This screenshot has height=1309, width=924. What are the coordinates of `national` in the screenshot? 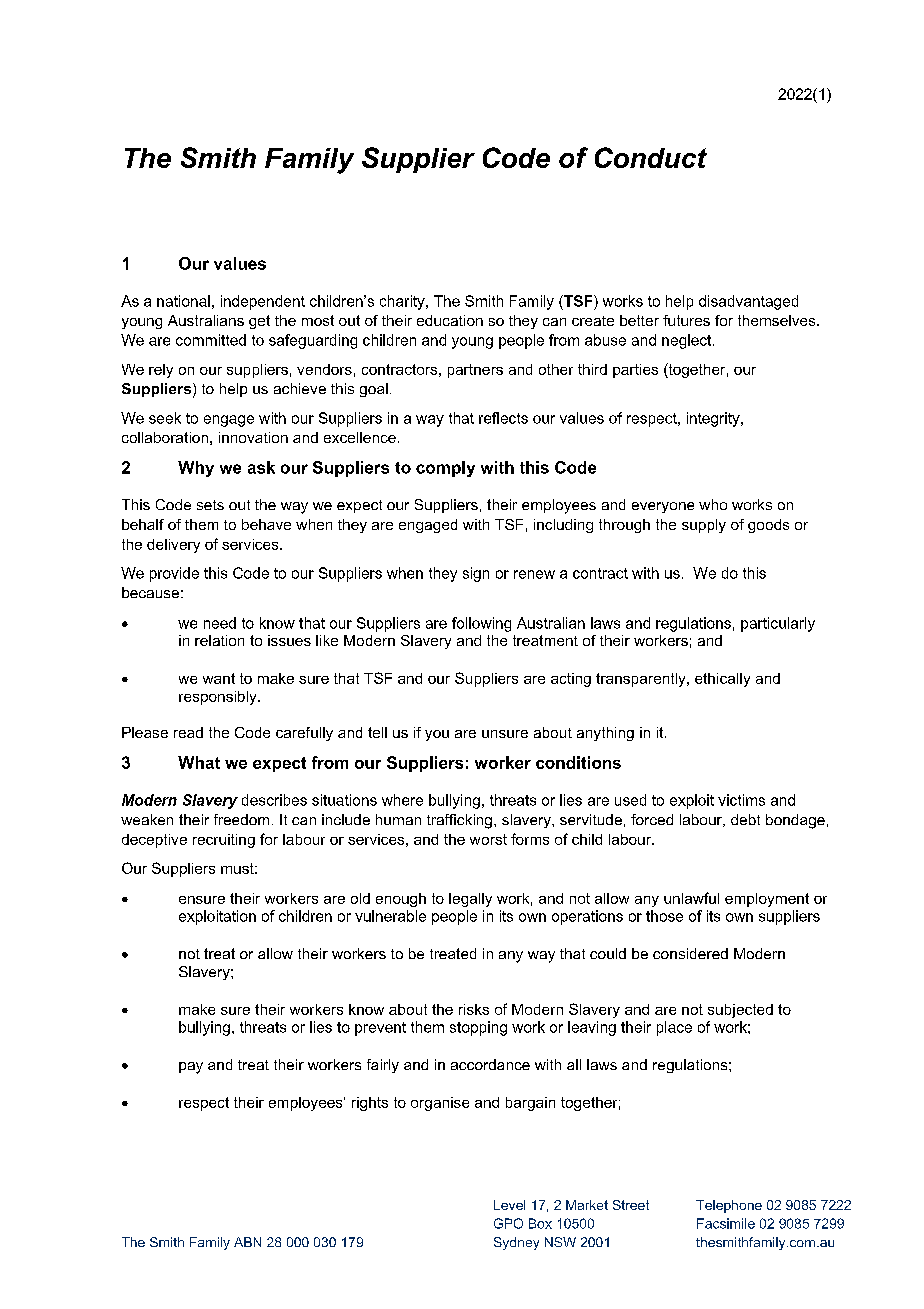 It's located at (183, 301).
